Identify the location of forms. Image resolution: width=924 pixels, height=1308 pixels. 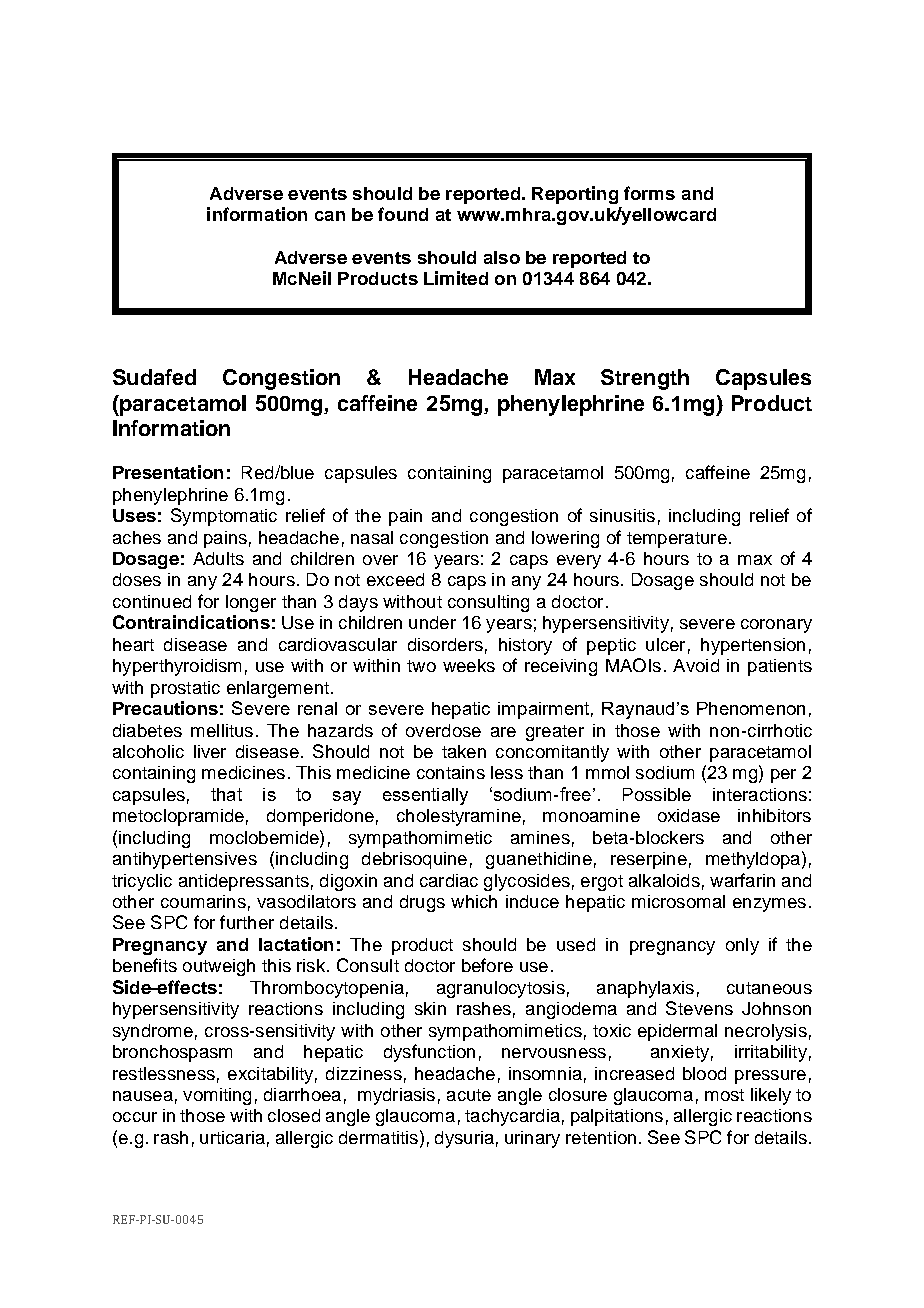
(649, 193).
